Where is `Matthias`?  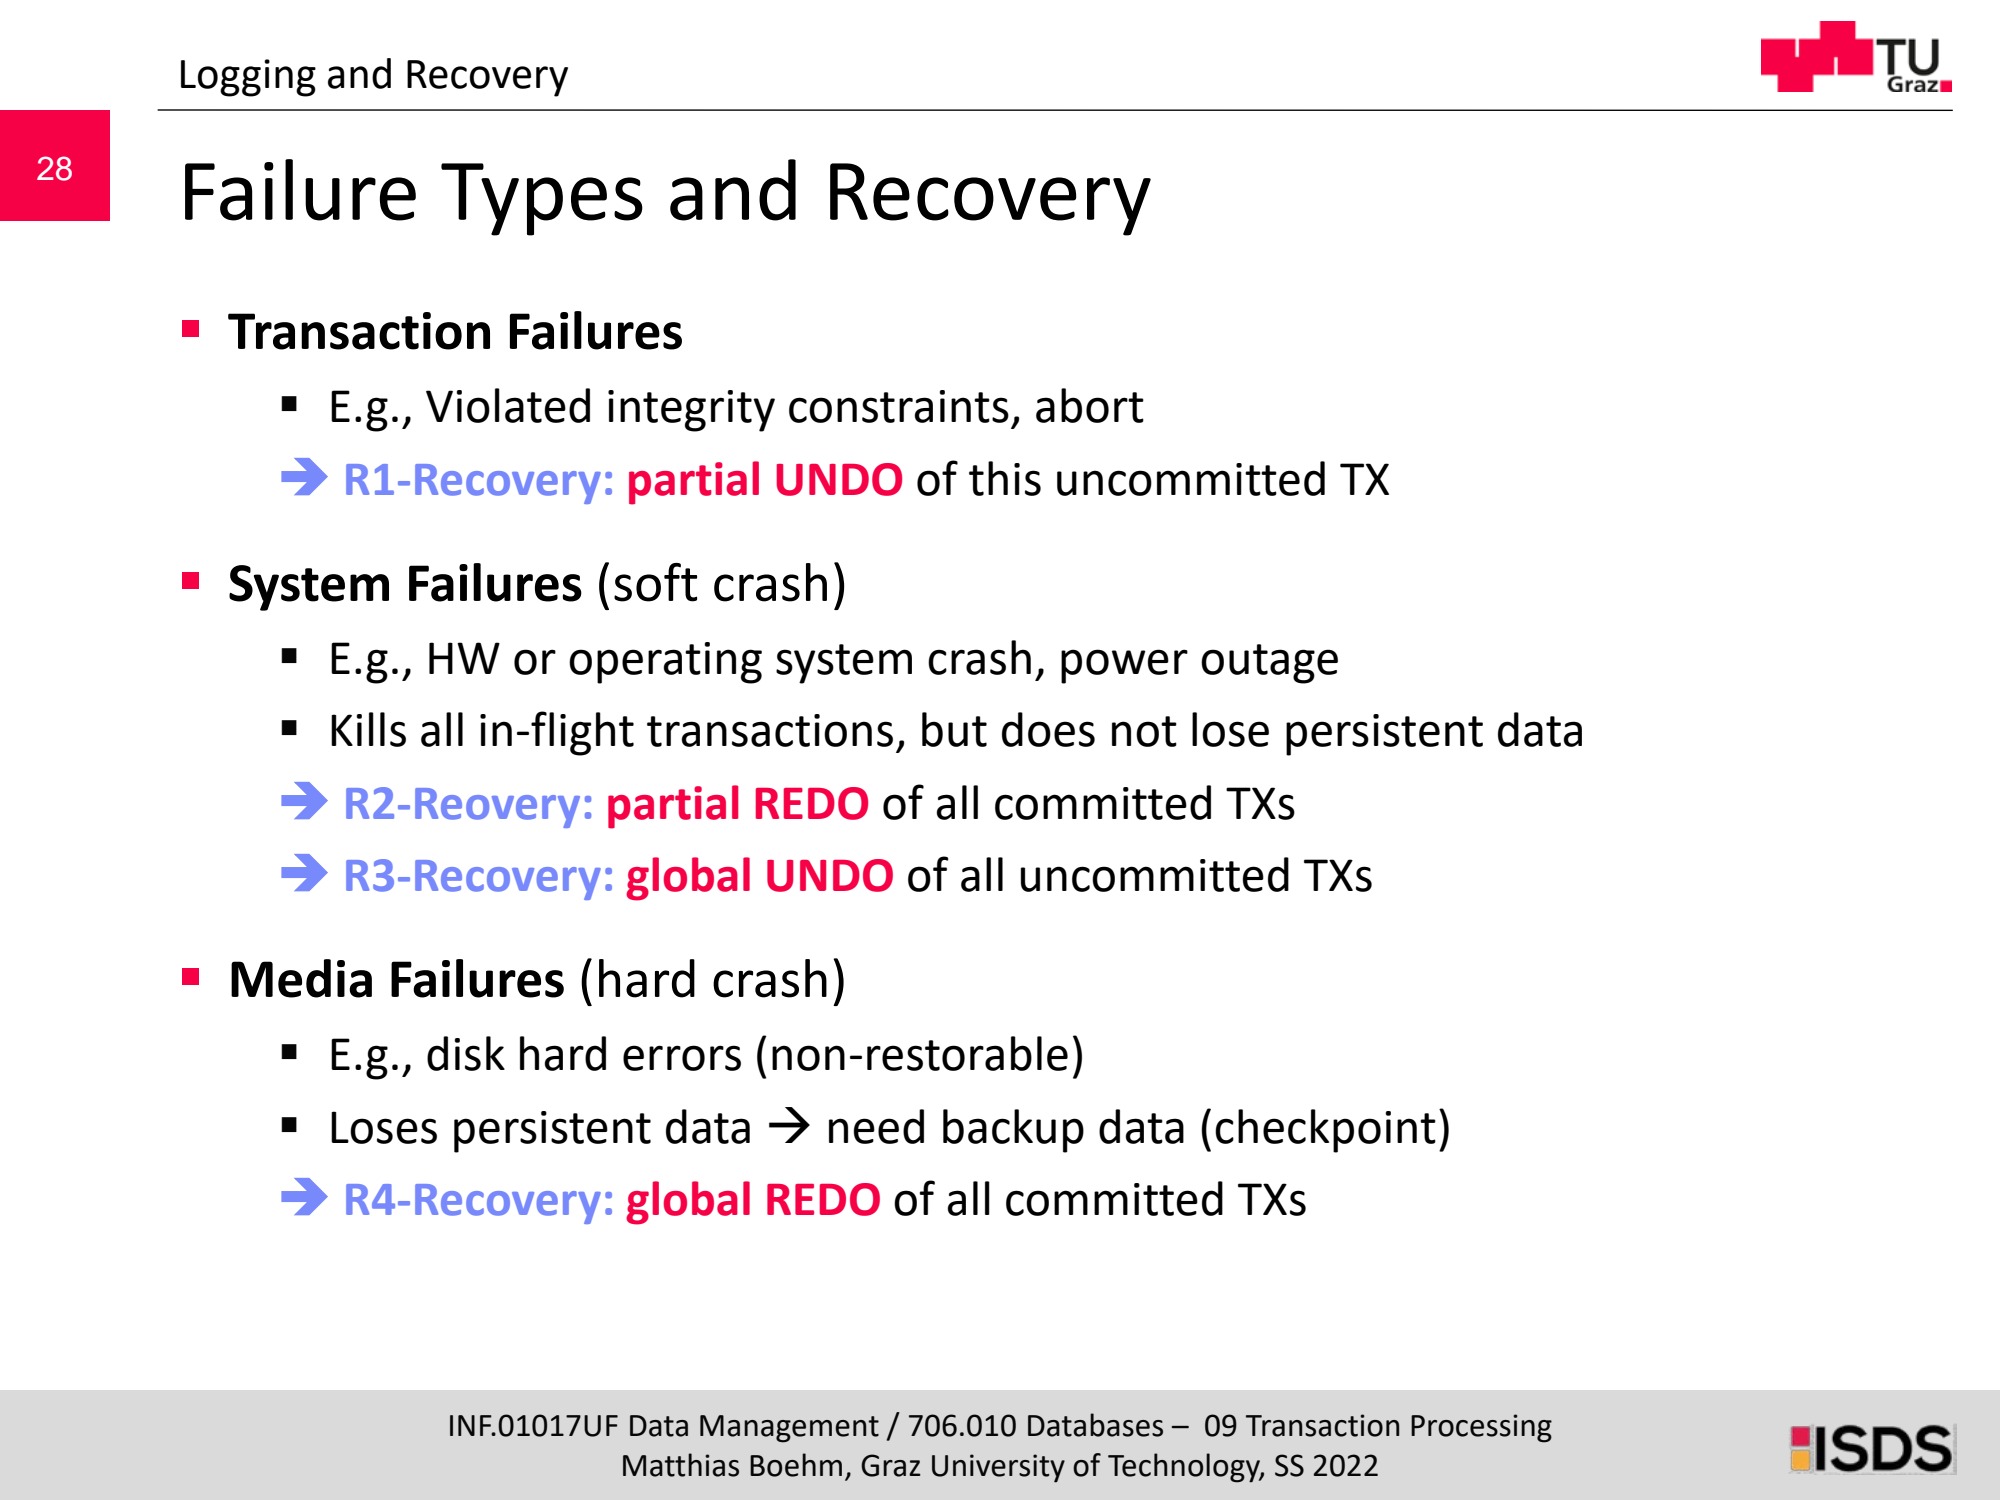
Matthias is located at coordinates (681, 1465).
